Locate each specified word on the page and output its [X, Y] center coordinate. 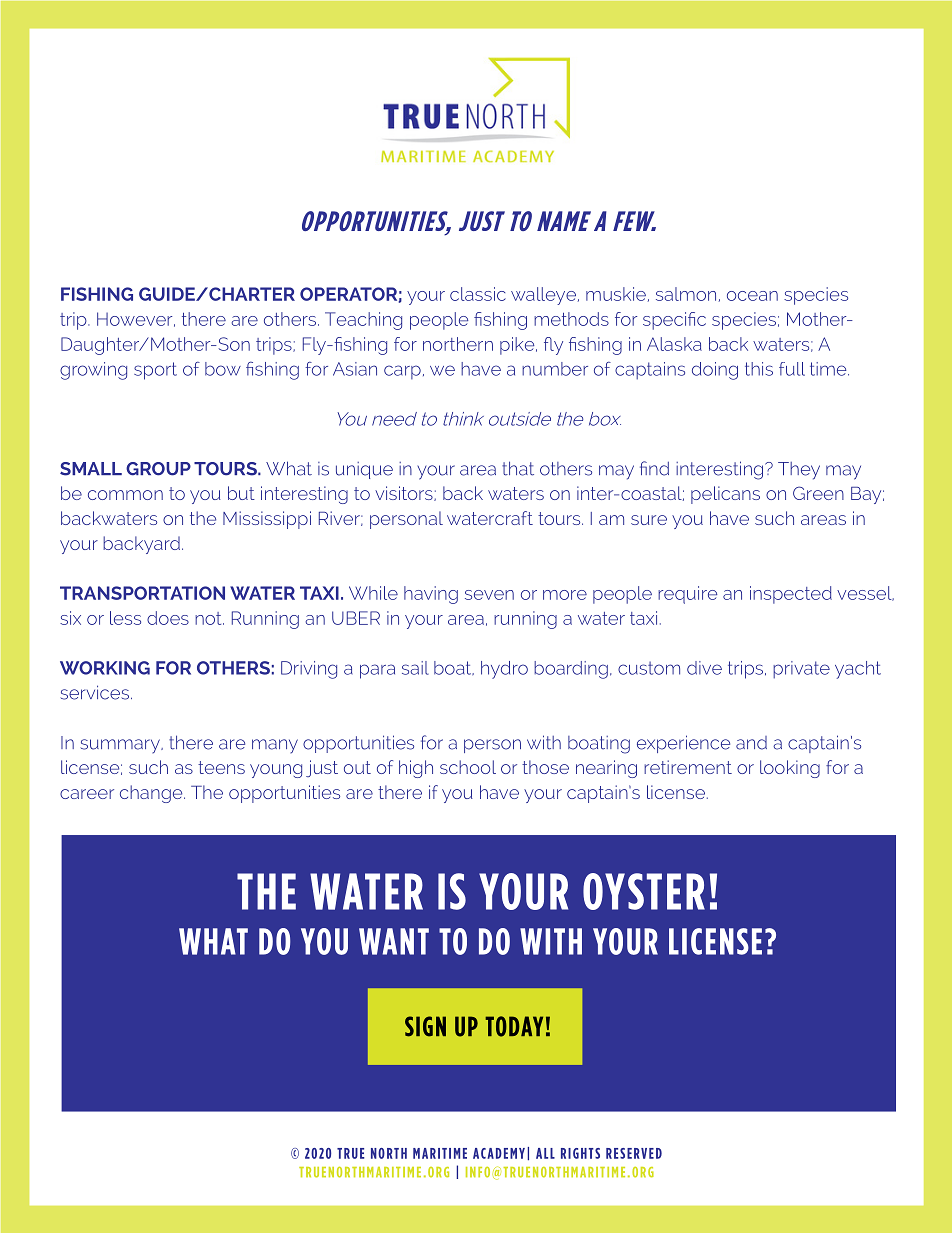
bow [223, 369]
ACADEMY [499, 1153]
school [468, 767]
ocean [752, 296]
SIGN [425, 1026]
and [751, 743]
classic [478, 294]
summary [121, 746]
